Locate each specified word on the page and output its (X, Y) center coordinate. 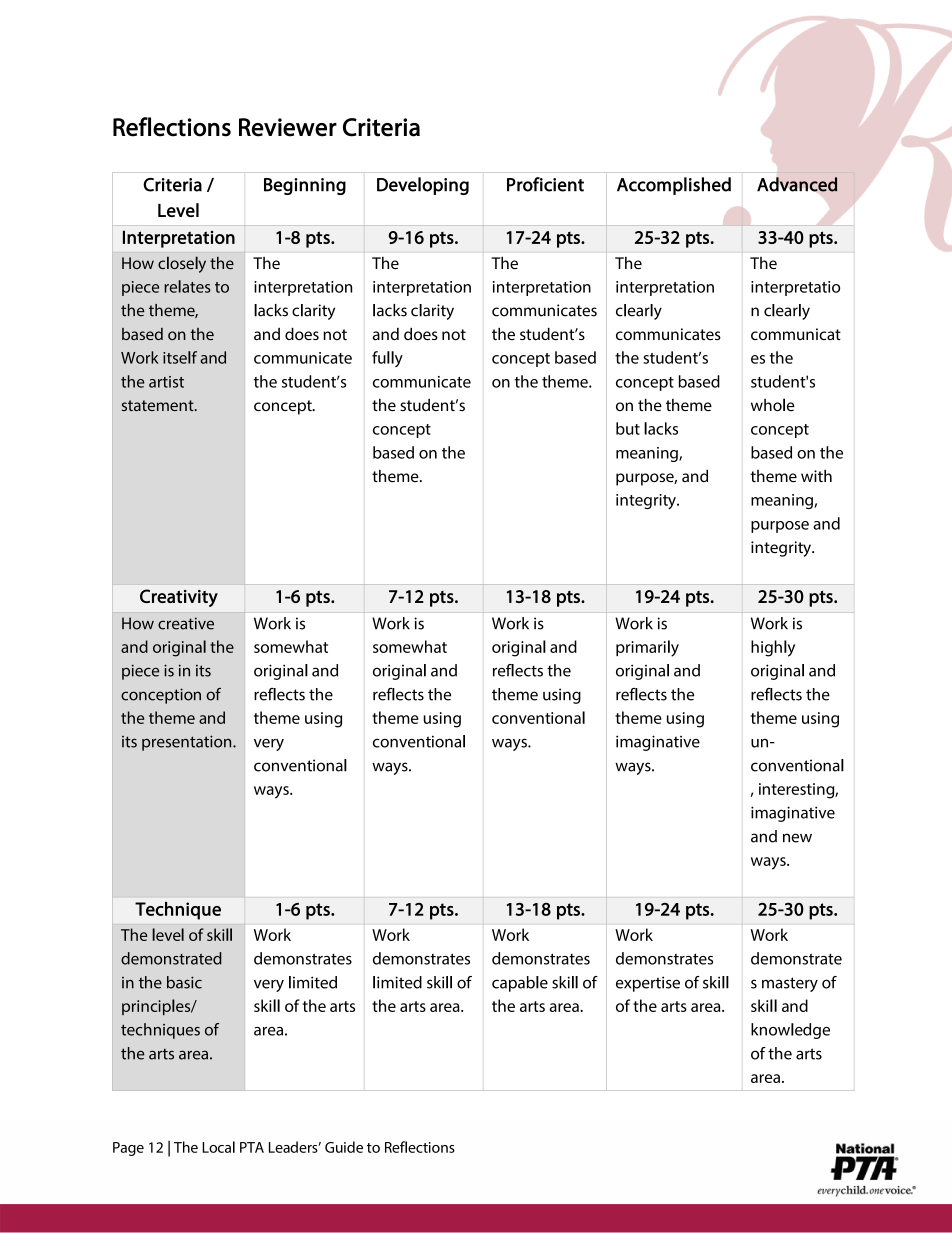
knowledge (790, 1031)
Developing (423, 186)
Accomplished (674, 186)
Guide (344, 1147)
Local (218, 1147)
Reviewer (288, 127)
